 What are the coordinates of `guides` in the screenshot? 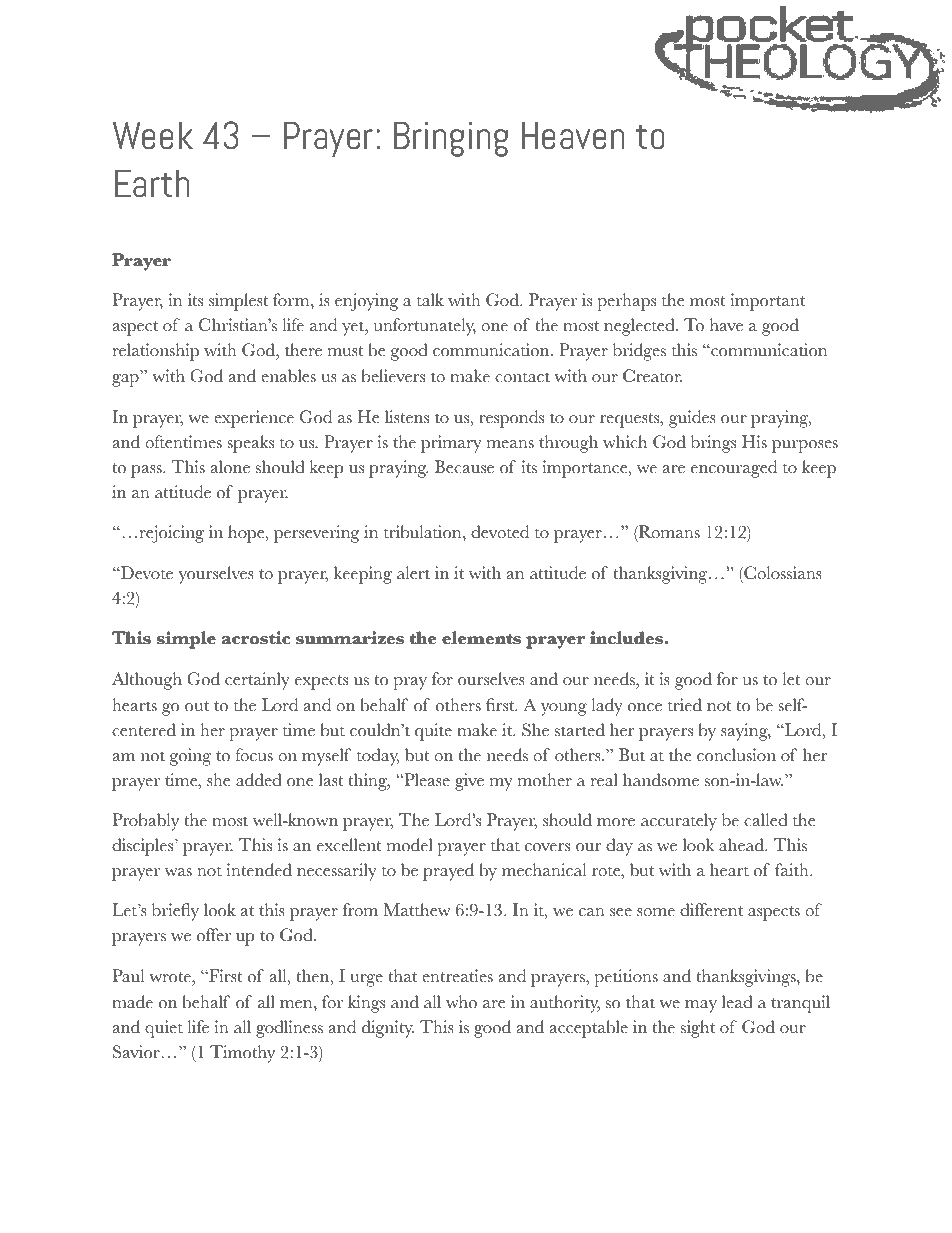 It's located at (692, 419).
